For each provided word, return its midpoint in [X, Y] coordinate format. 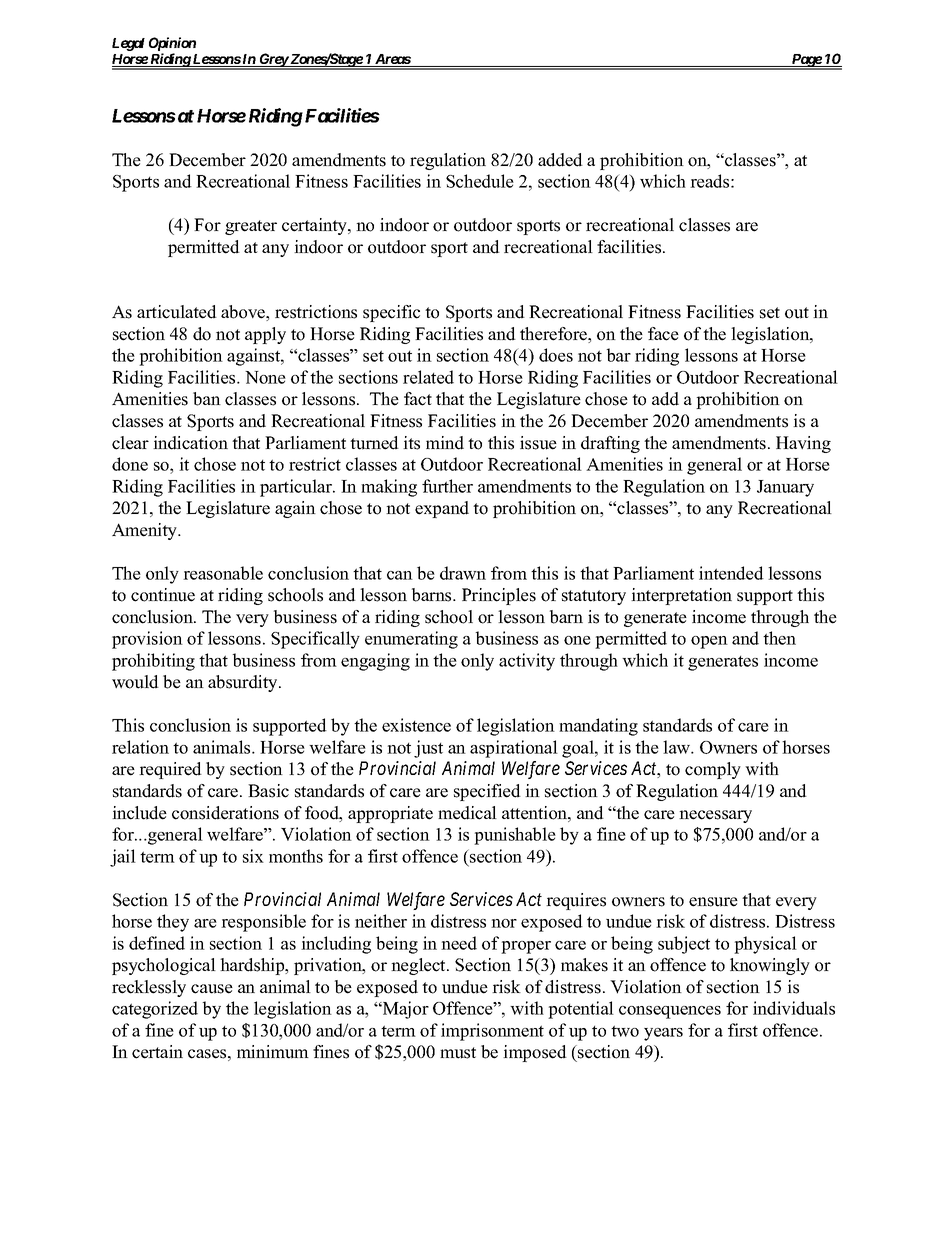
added [560, 160]
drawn [463, 573]
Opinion [172, 45]
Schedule [480, 181]
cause [212, 989]
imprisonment [492, 1032]
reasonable [223, 573]
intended [731, 573]
